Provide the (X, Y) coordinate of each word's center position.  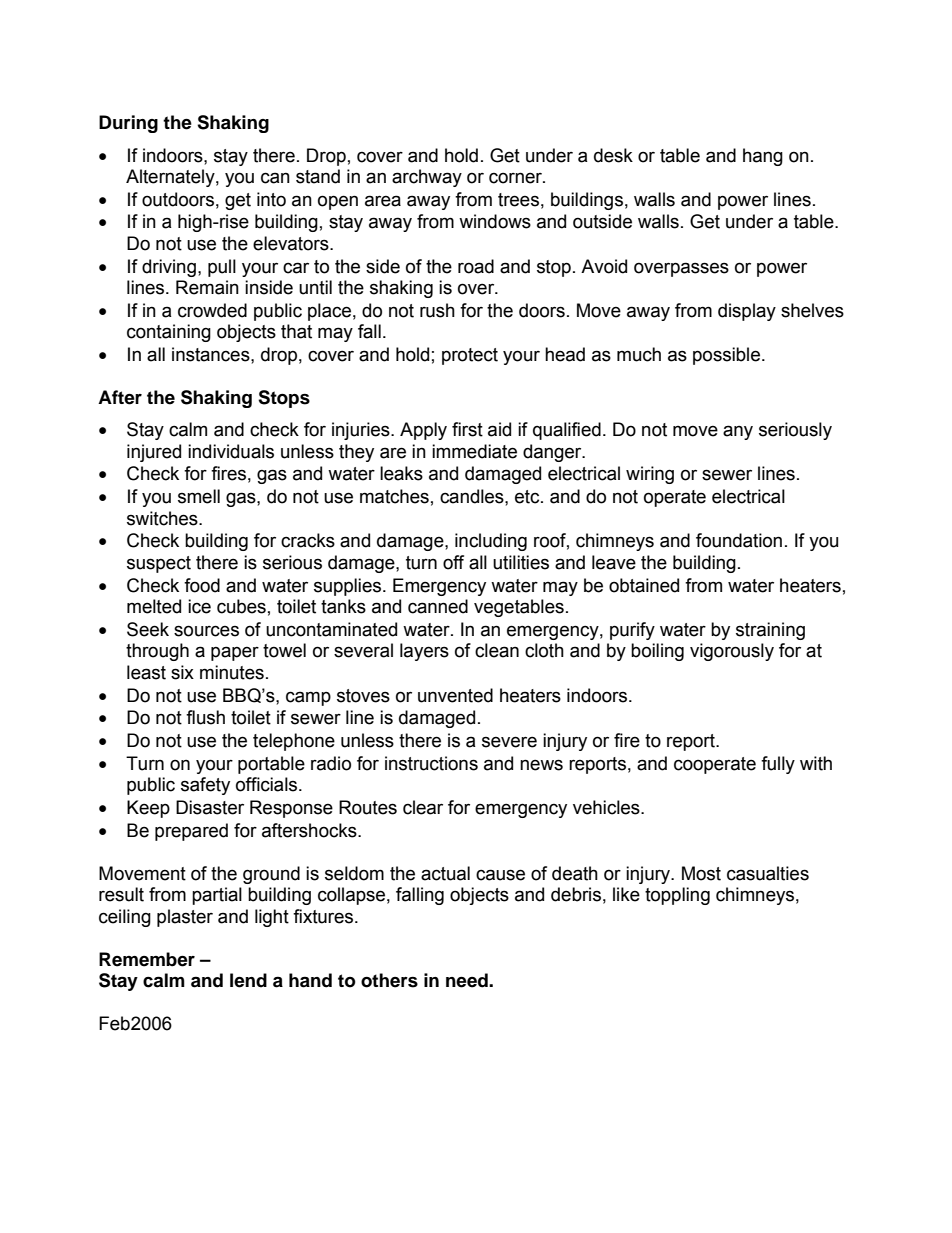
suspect (159, 564)
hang (763, 157)
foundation (739, 540)
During (128, 124)
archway (427, 178)
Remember (147, 959)
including (491, 542)
